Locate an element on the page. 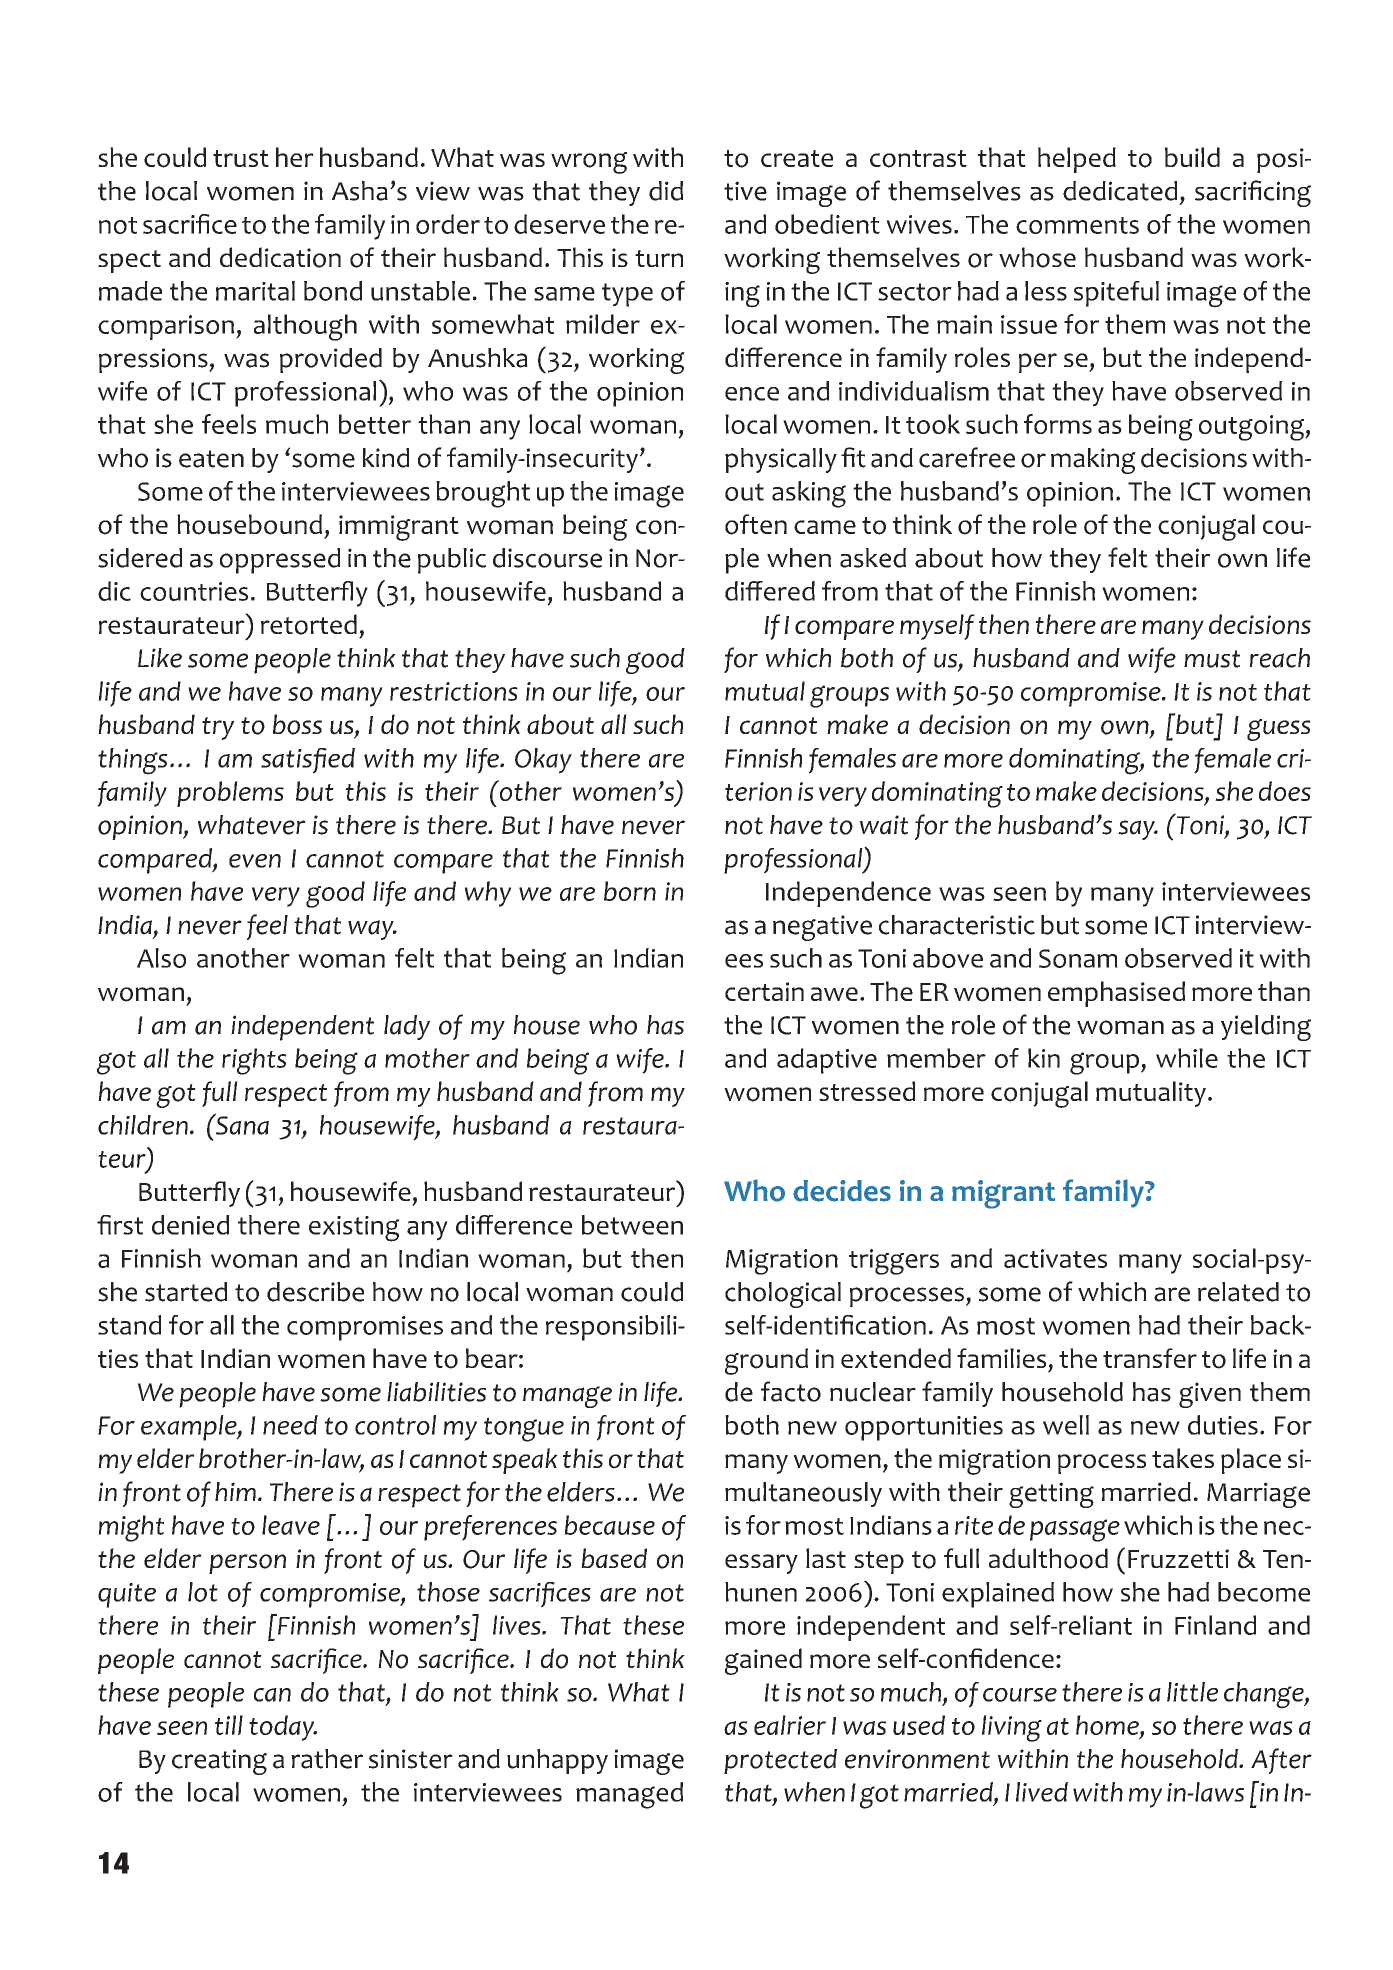 This page has width=1393, height=1970. did is located at coordinates (666, 191).
